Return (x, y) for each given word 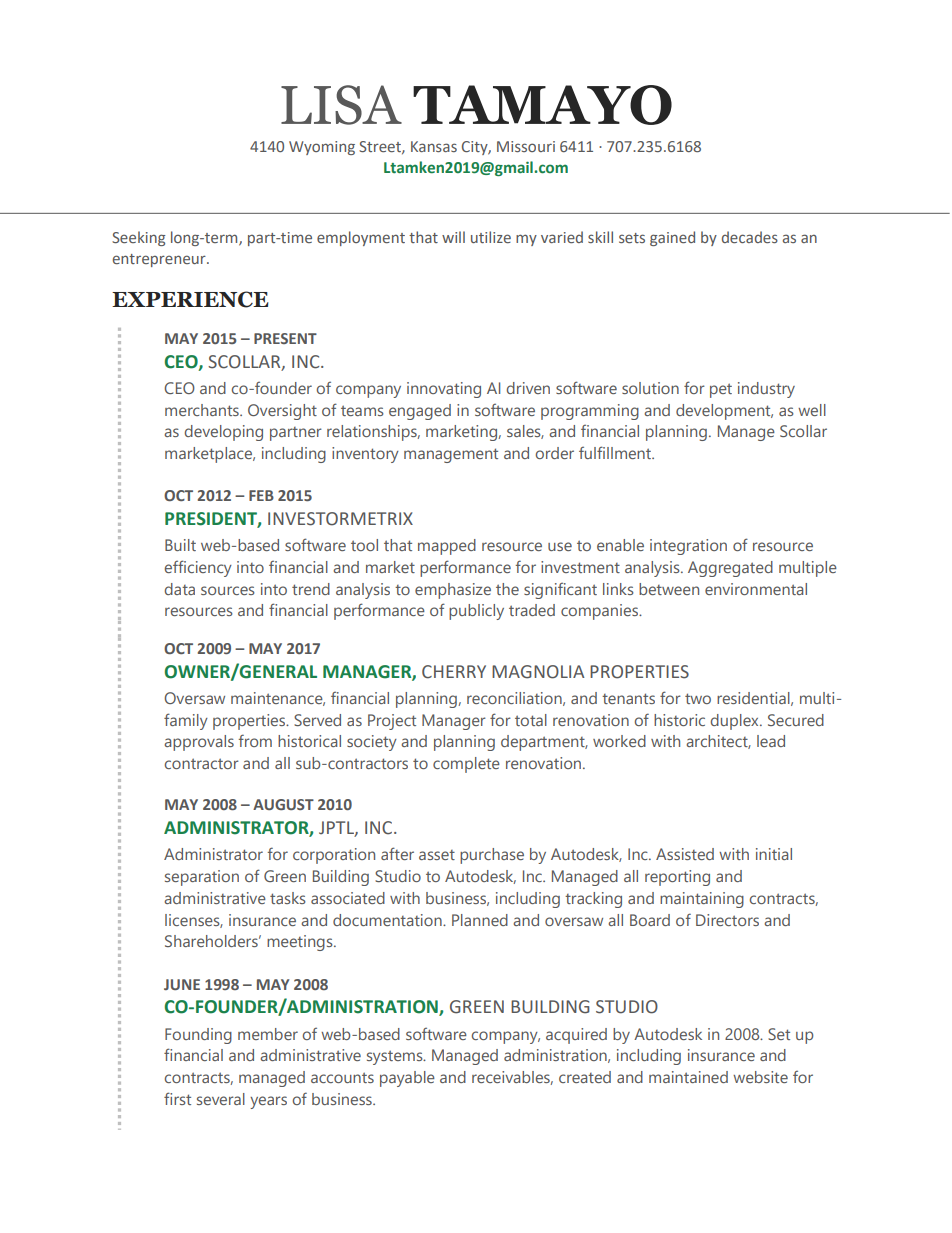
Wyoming (322, 148)
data (180, 589)
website (760, 1077)
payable (407, 1079)
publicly (476, 612)
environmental (756, 589)
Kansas (434, 146)
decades (750, 237)
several (221, 1099)
